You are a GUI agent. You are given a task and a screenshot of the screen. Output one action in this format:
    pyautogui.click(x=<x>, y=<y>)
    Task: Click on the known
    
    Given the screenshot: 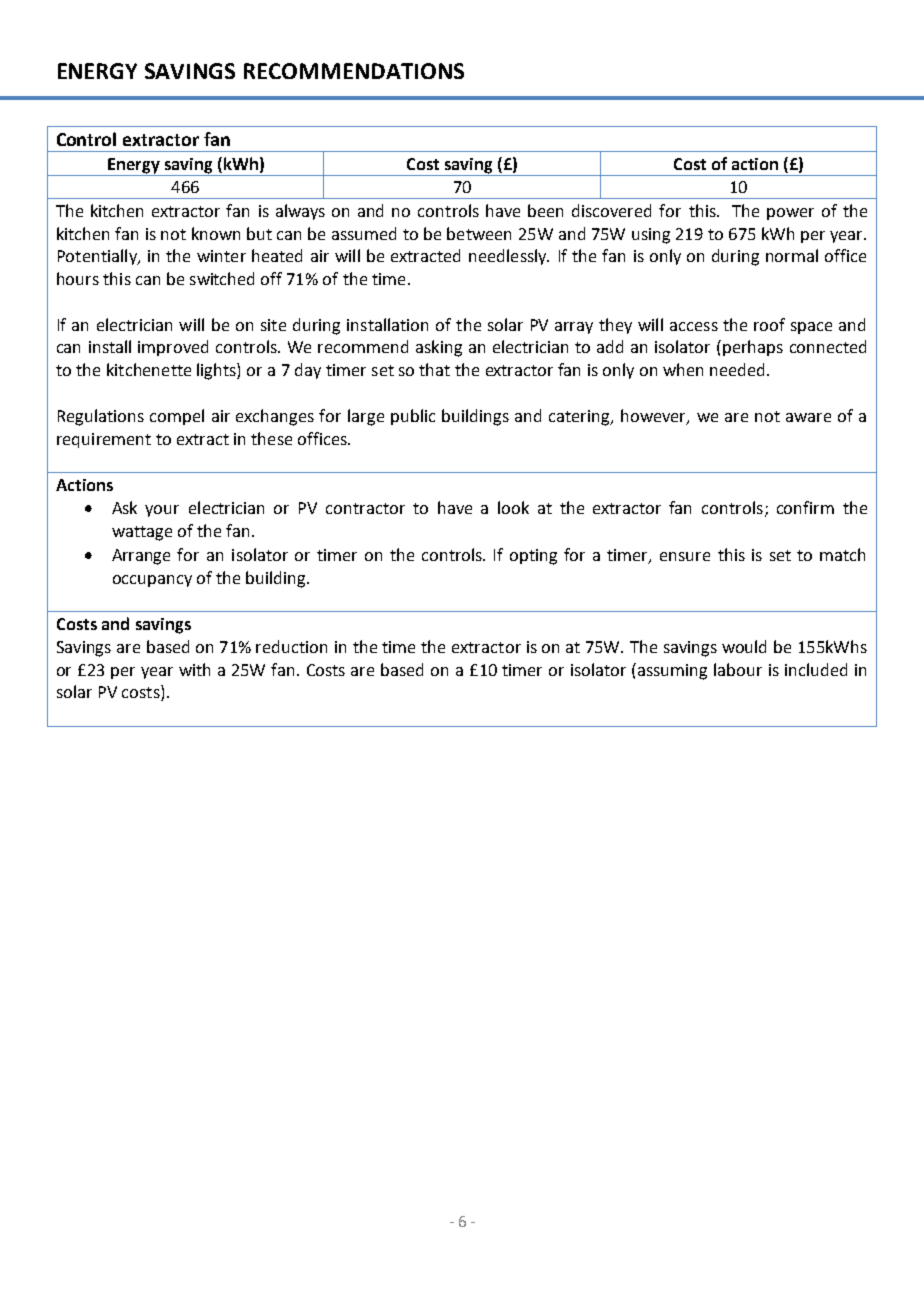 What is the action you would take?
    pyautogui.click(x=216, y=233)
